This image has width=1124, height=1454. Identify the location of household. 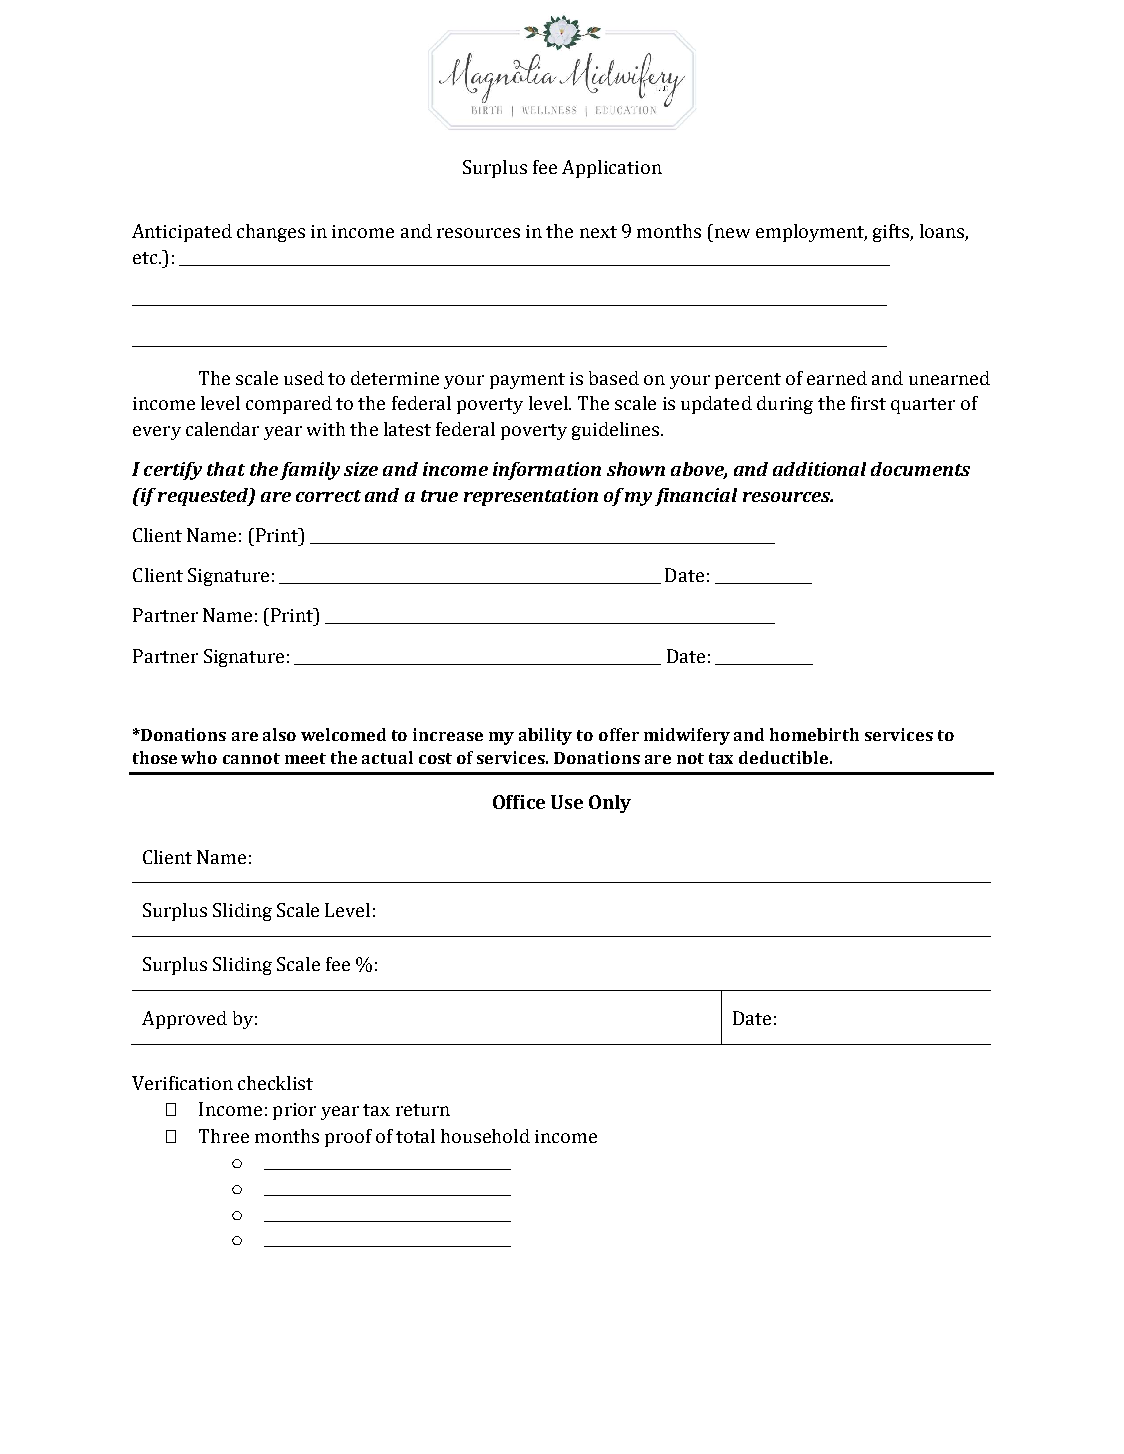
(485, 1136).
